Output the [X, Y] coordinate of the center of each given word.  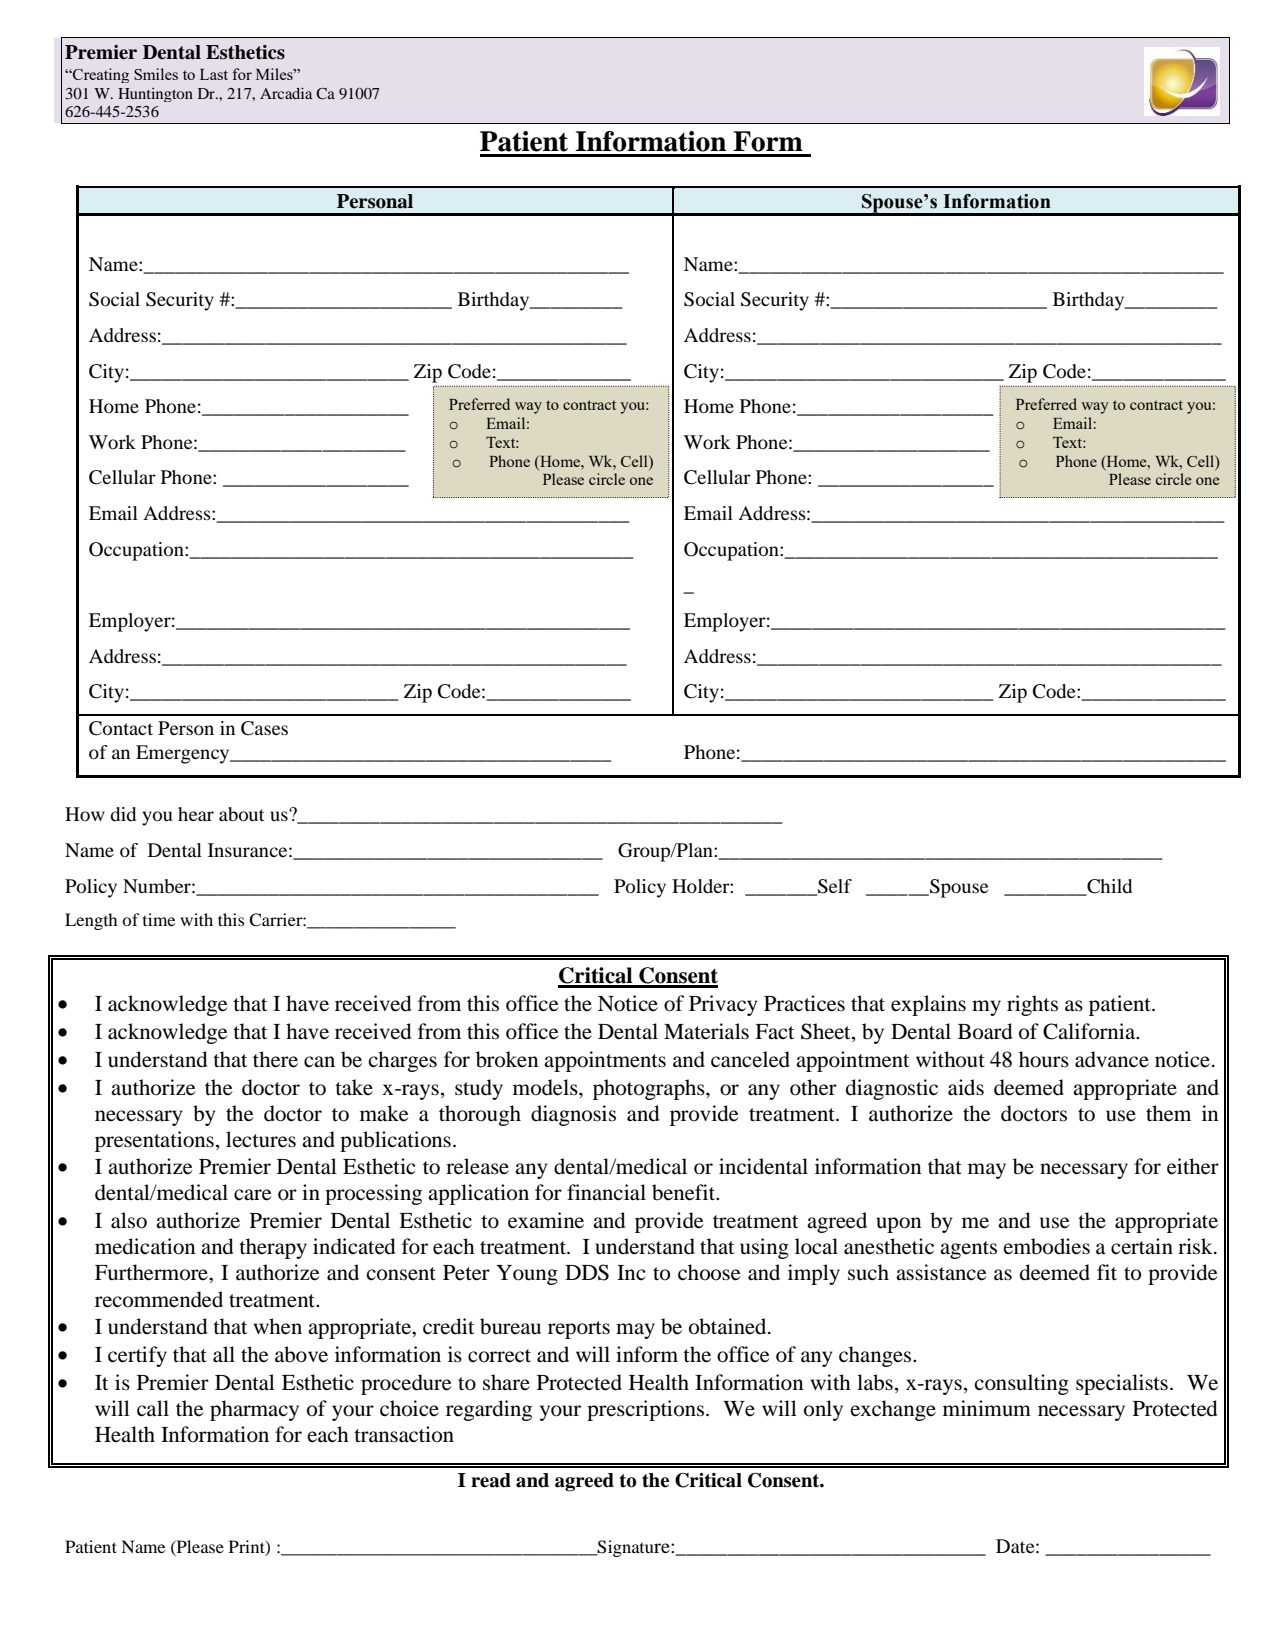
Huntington [155, 95]
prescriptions [647, 1410]
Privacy [723, 1005]
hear [196, 814]
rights [1032, 1005]
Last [214, 74]
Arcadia [286, 93]
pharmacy [254, 1410]
